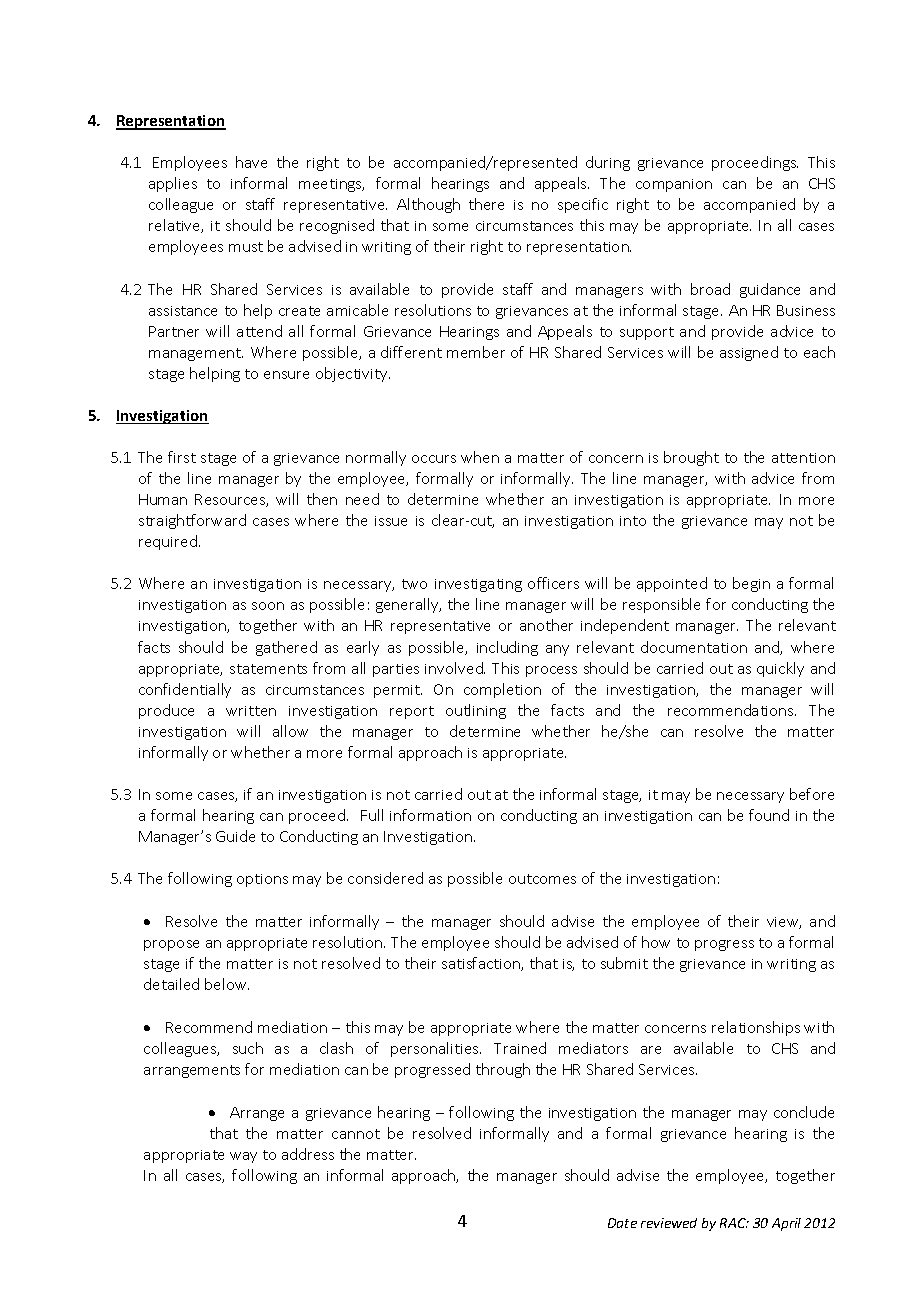 Image resolution: width=924 pixels, height=1307 pixels. Describe the element at coordinates (780, 669) in the page. I see `quickly` at that location.
